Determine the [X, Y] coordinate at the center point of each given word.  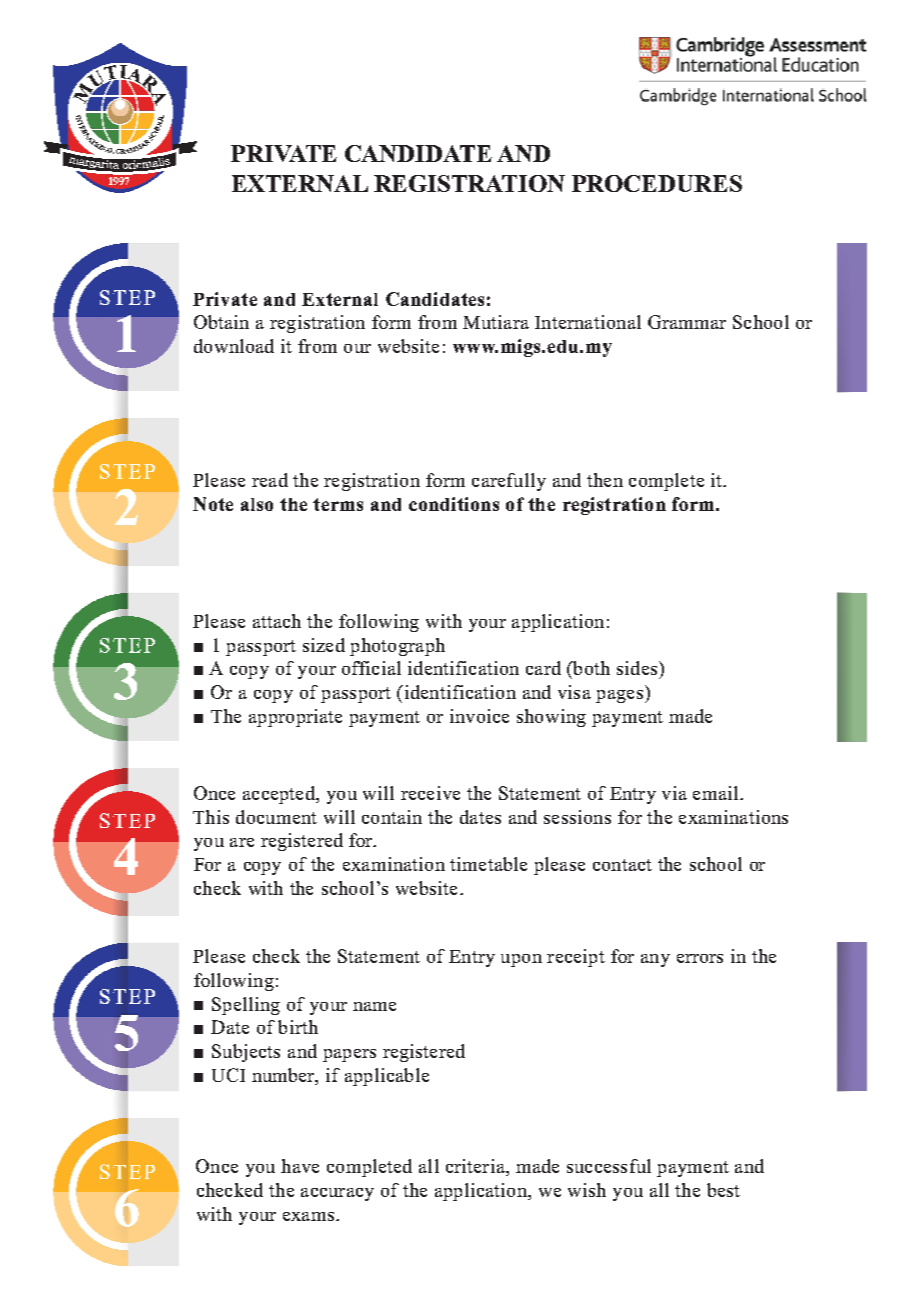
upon [521, 960]
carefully [509, 482]
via [674, 793]
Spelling [246, 1006]
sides [638, 668]
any [655, 960]
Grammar [687, 322]
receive [430, 793]
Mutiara [496, 322]
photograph [397, 647]
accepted [280, 795]
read [270, 480]
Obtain [221, 322]
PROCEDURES [657, 183]
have [300, 1166]
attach [277, 621]
